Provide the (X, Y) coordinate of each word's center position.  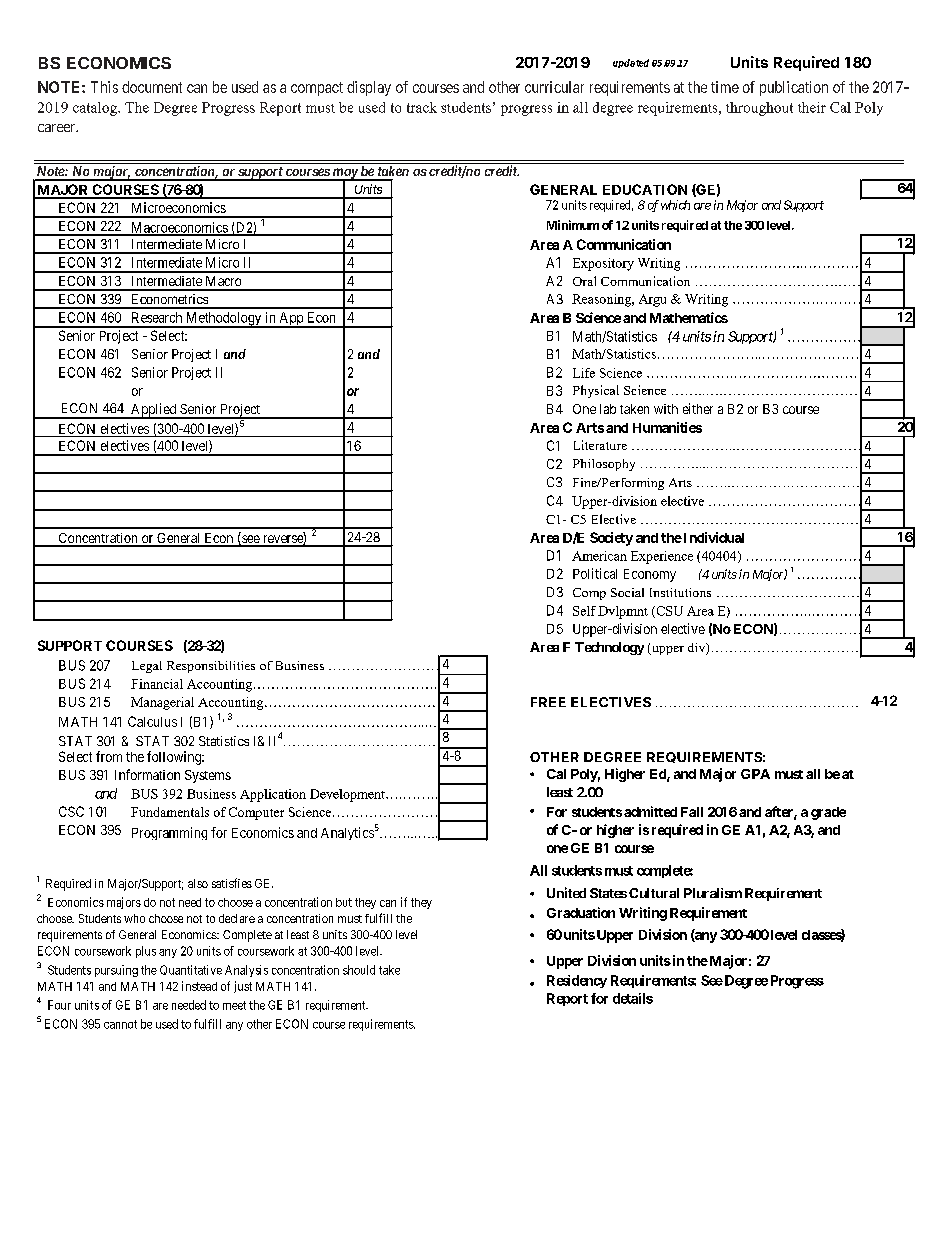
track (422, 107)
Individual (712, 537)
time (725, 87)
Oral (584, 281)
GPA (755, 774)
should (359, 970)
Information (147, 774)
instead (199, 986)
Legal (147, 667)
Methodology (223, 320)
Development (348, 795)
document (152, 87)
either (698, 408)
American (599, 556)
